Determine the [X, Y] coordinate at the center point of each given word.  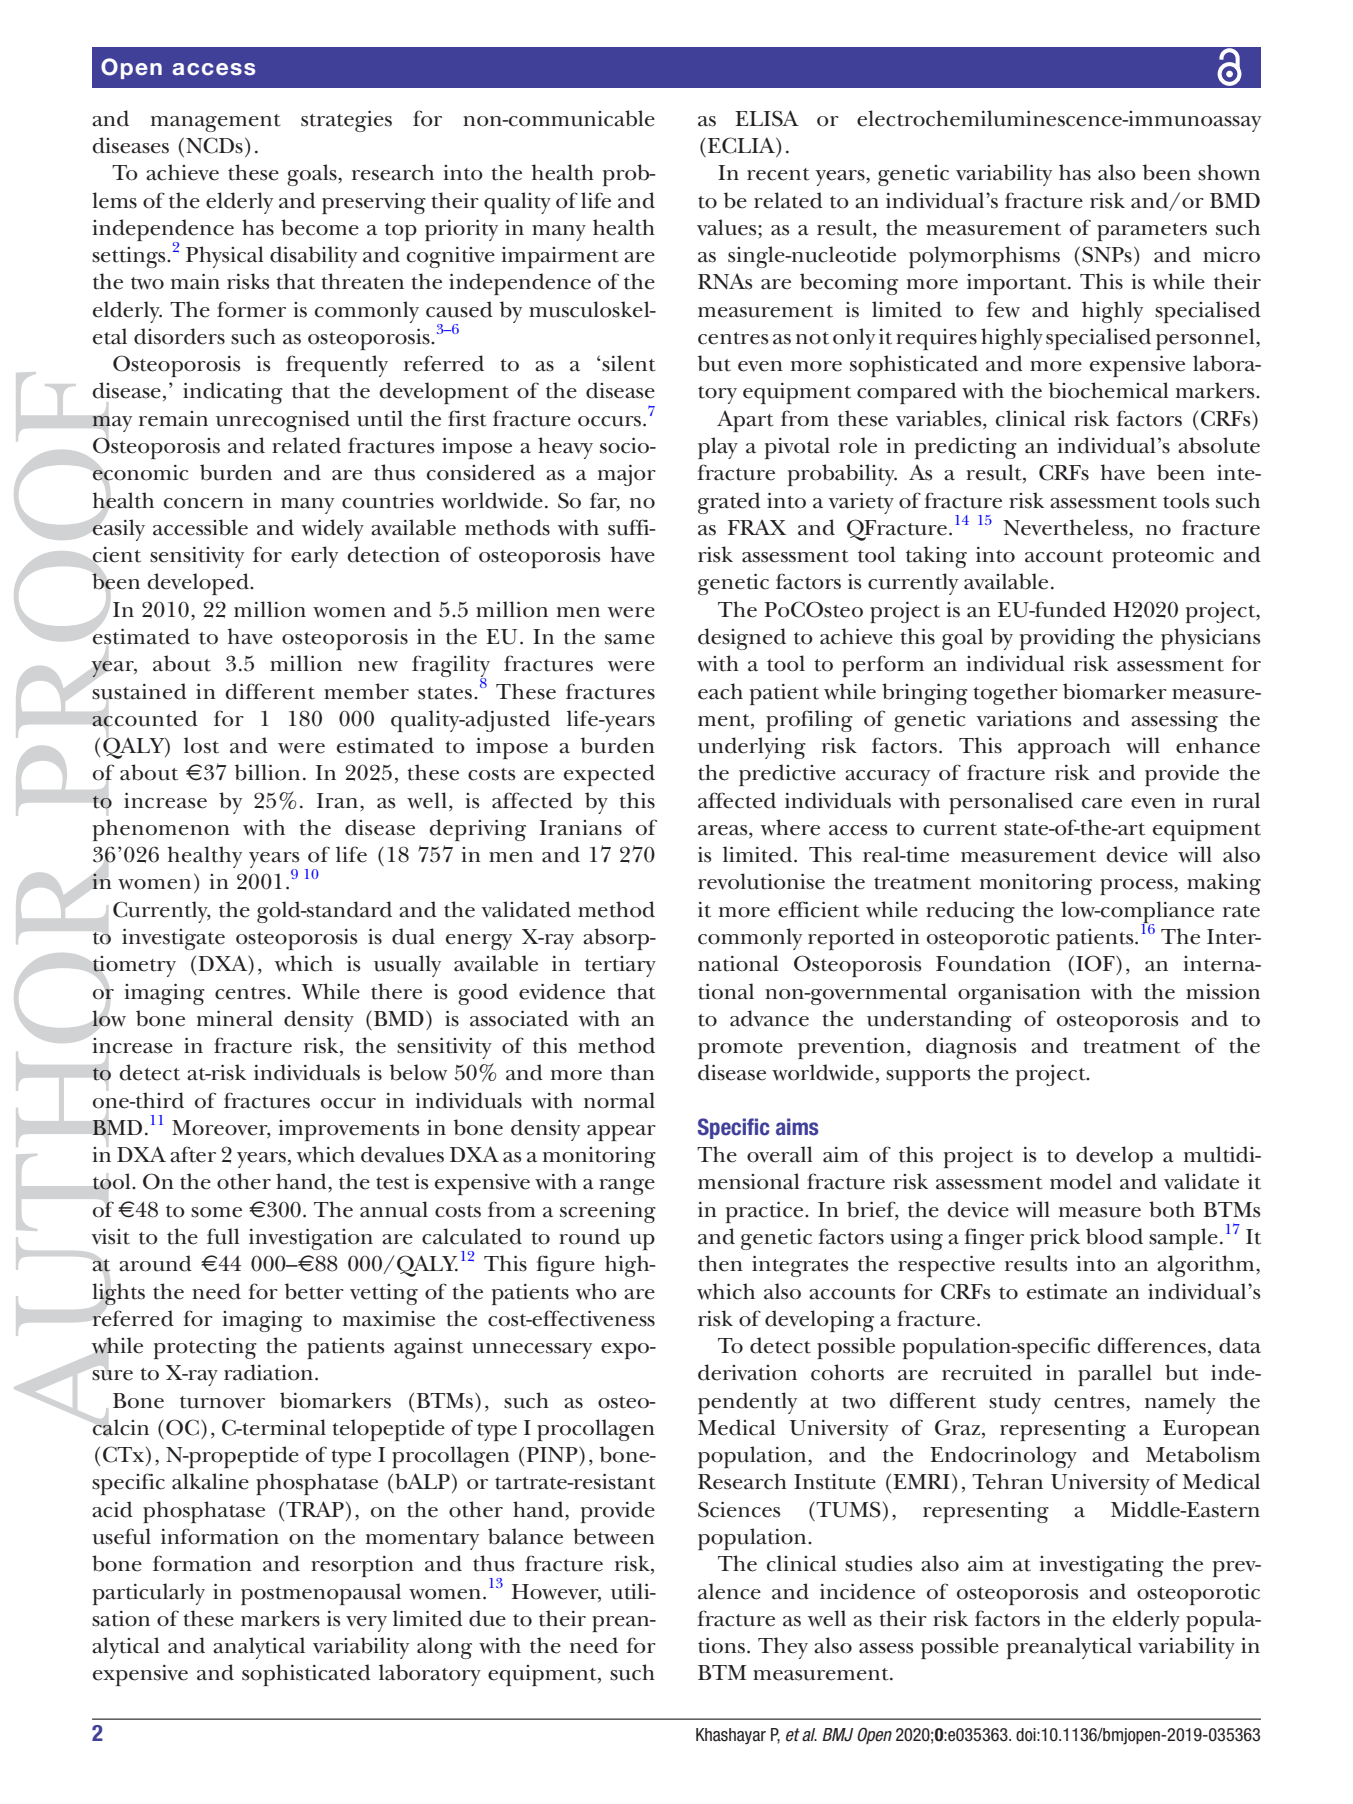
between [614, 1536]
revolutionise [761, 881]
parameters [1152, 232]
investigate [173, 939]
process [1137, 887]
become [320, 227]
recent [778, 174]
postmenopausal [321, 1594]
